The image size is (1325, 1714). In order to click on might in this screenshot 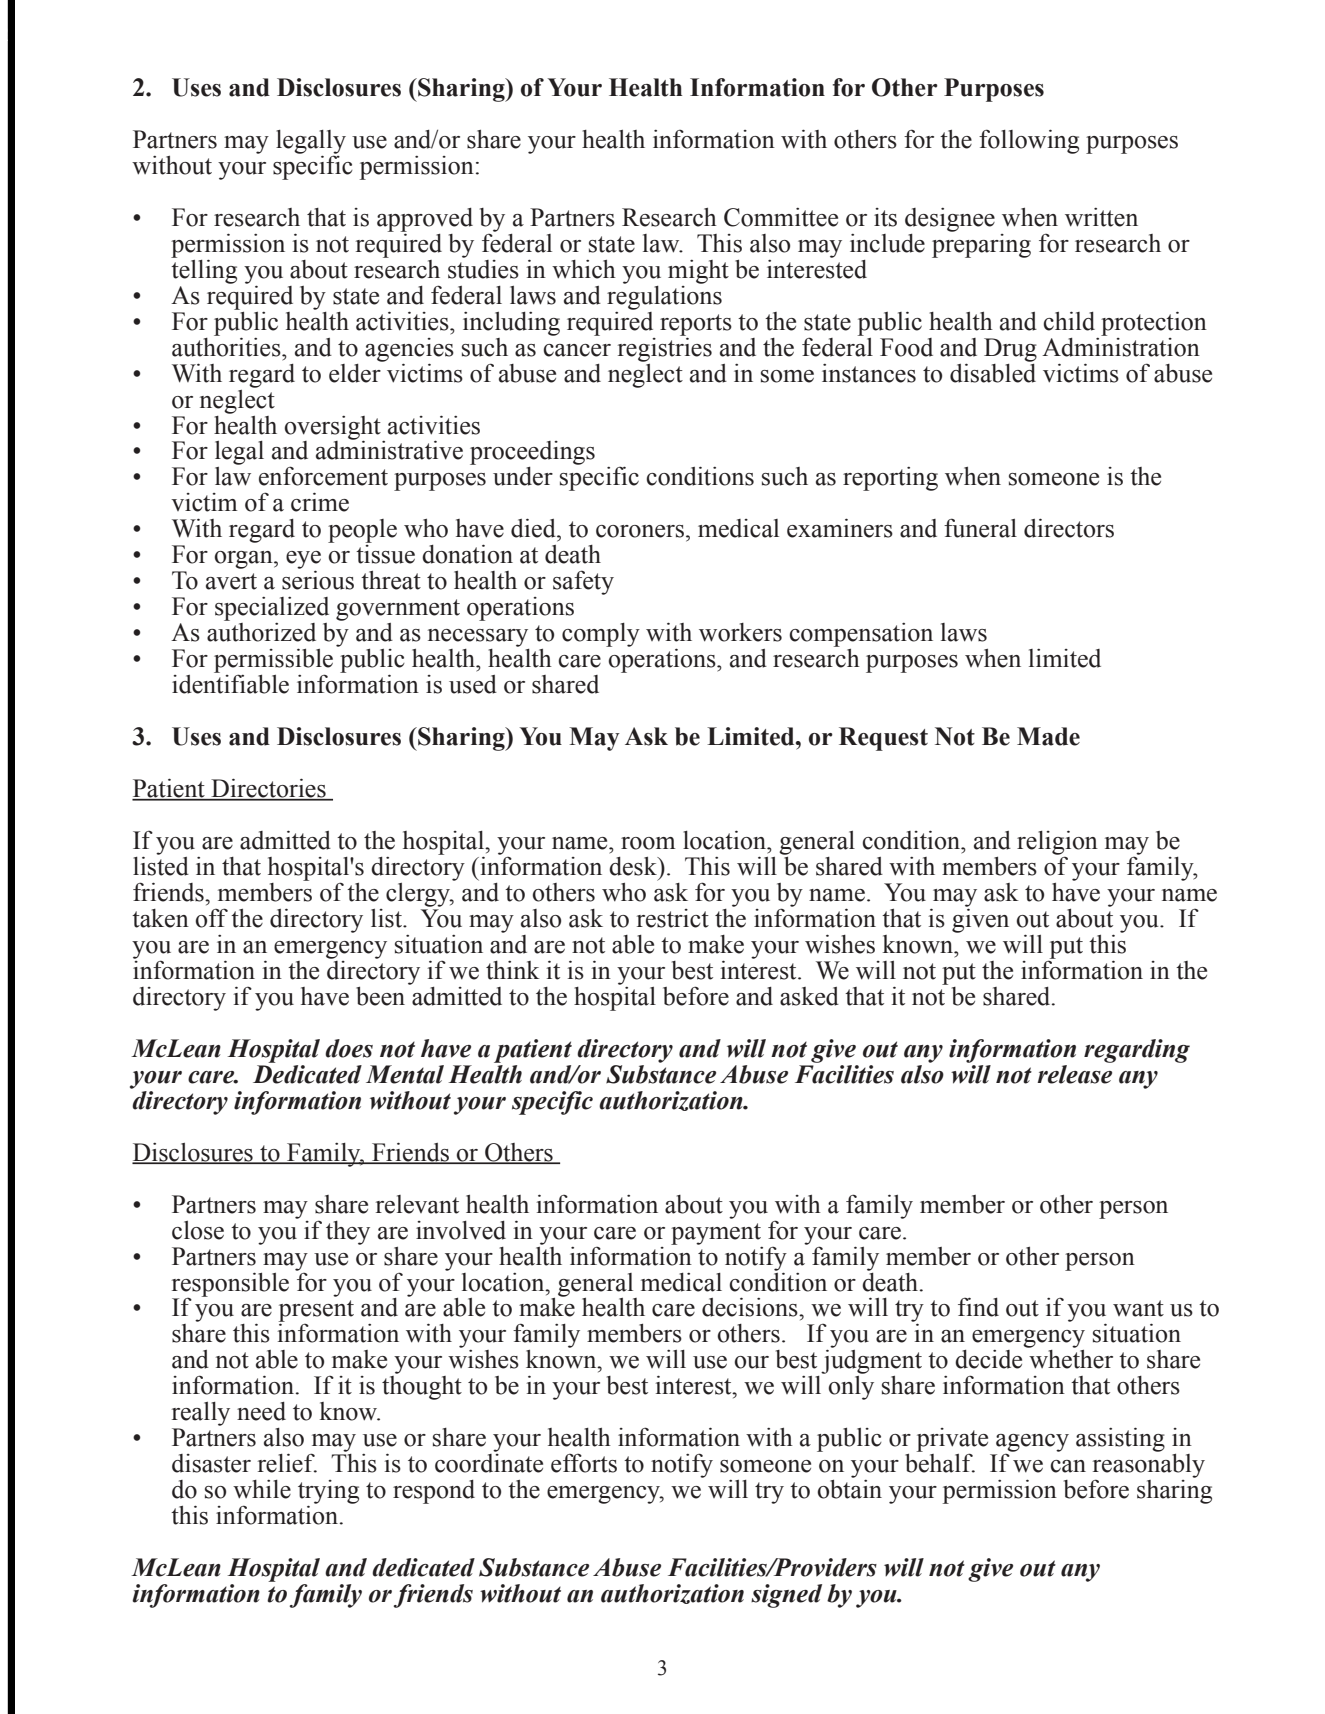, I will do `click(698, 272)`.
